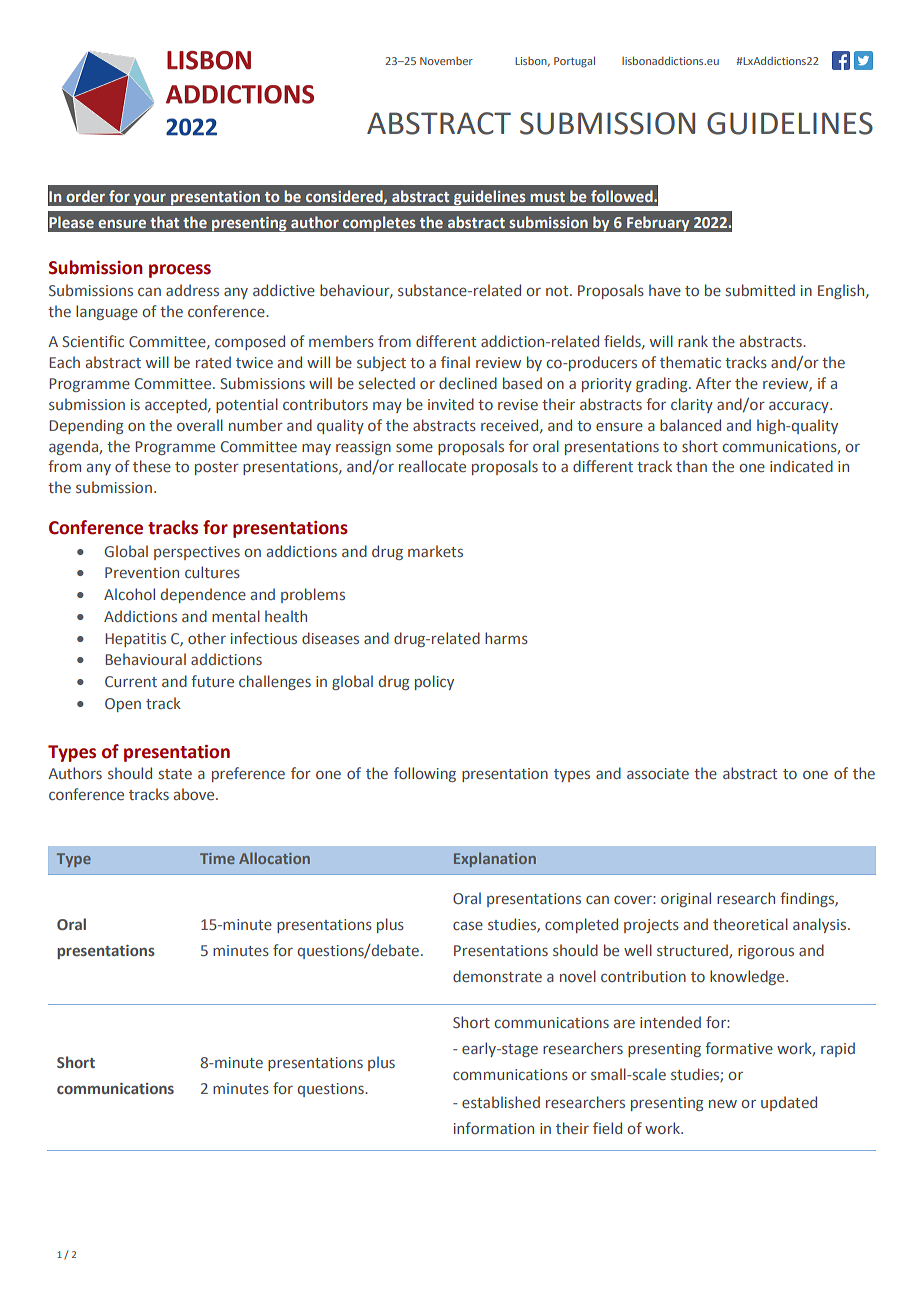 Image resolution: width=924 pixels, height=1308 pixels. I want to click on established, so click(501, 1102).
